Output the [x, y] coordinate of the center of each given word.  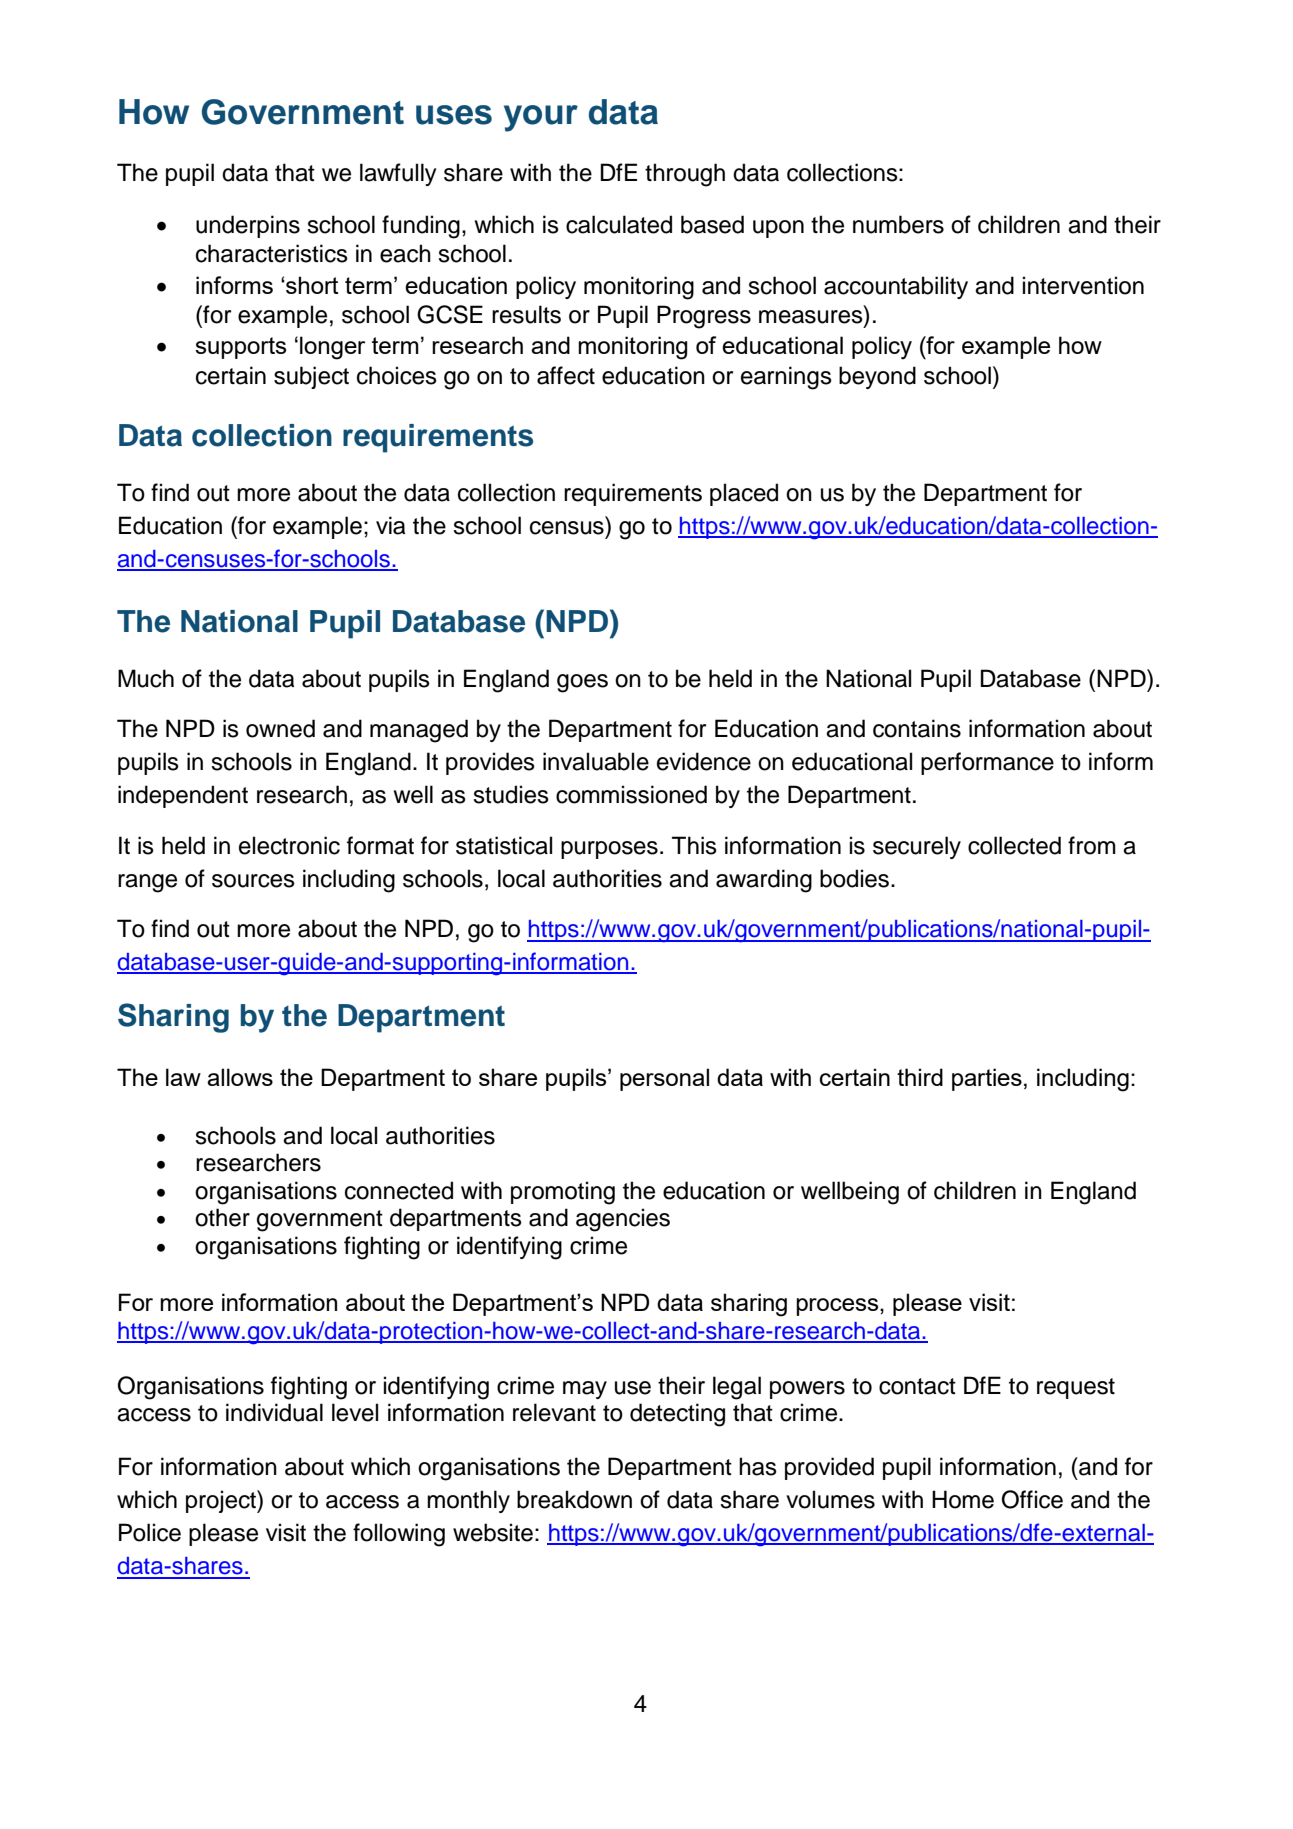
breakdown [574, 1499]
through [685, 175]
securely [917, 847]
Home [963, 1499]
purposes [609, 850]
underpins [248, 226]
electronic [289, 845]
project [222, 1501]
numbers [898, 224]
